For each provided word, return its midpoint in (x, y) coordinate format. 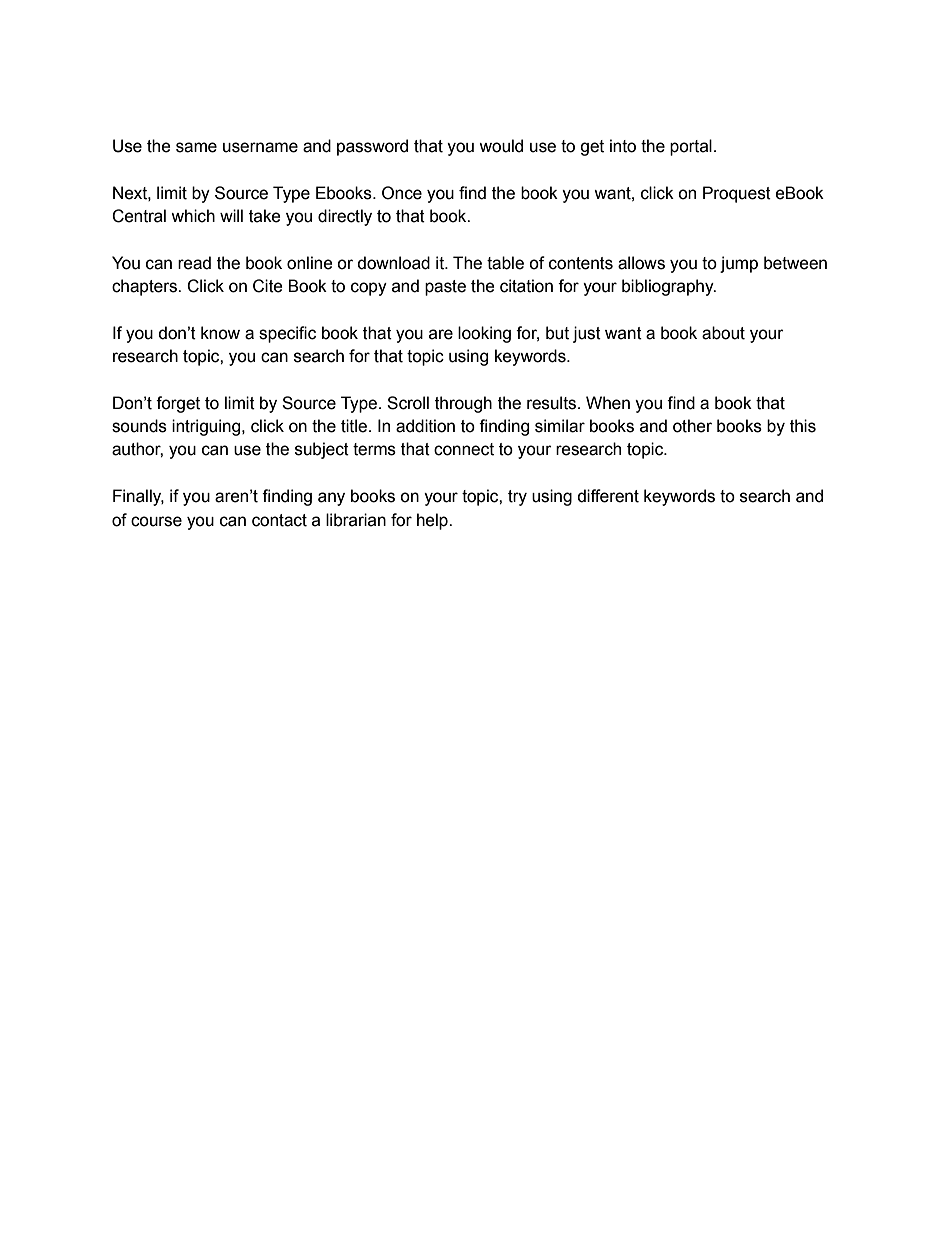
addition (425, 426)
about (723, 333)
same (196, 147)
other (692, 426)
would (501, 146)
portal (691, 147)
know (220, 333)
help (433, 521)
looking (484, 334)
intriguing (207, 427)
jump (739, 264)
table (505, 263)
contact (279, 520)
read (194, 263)
